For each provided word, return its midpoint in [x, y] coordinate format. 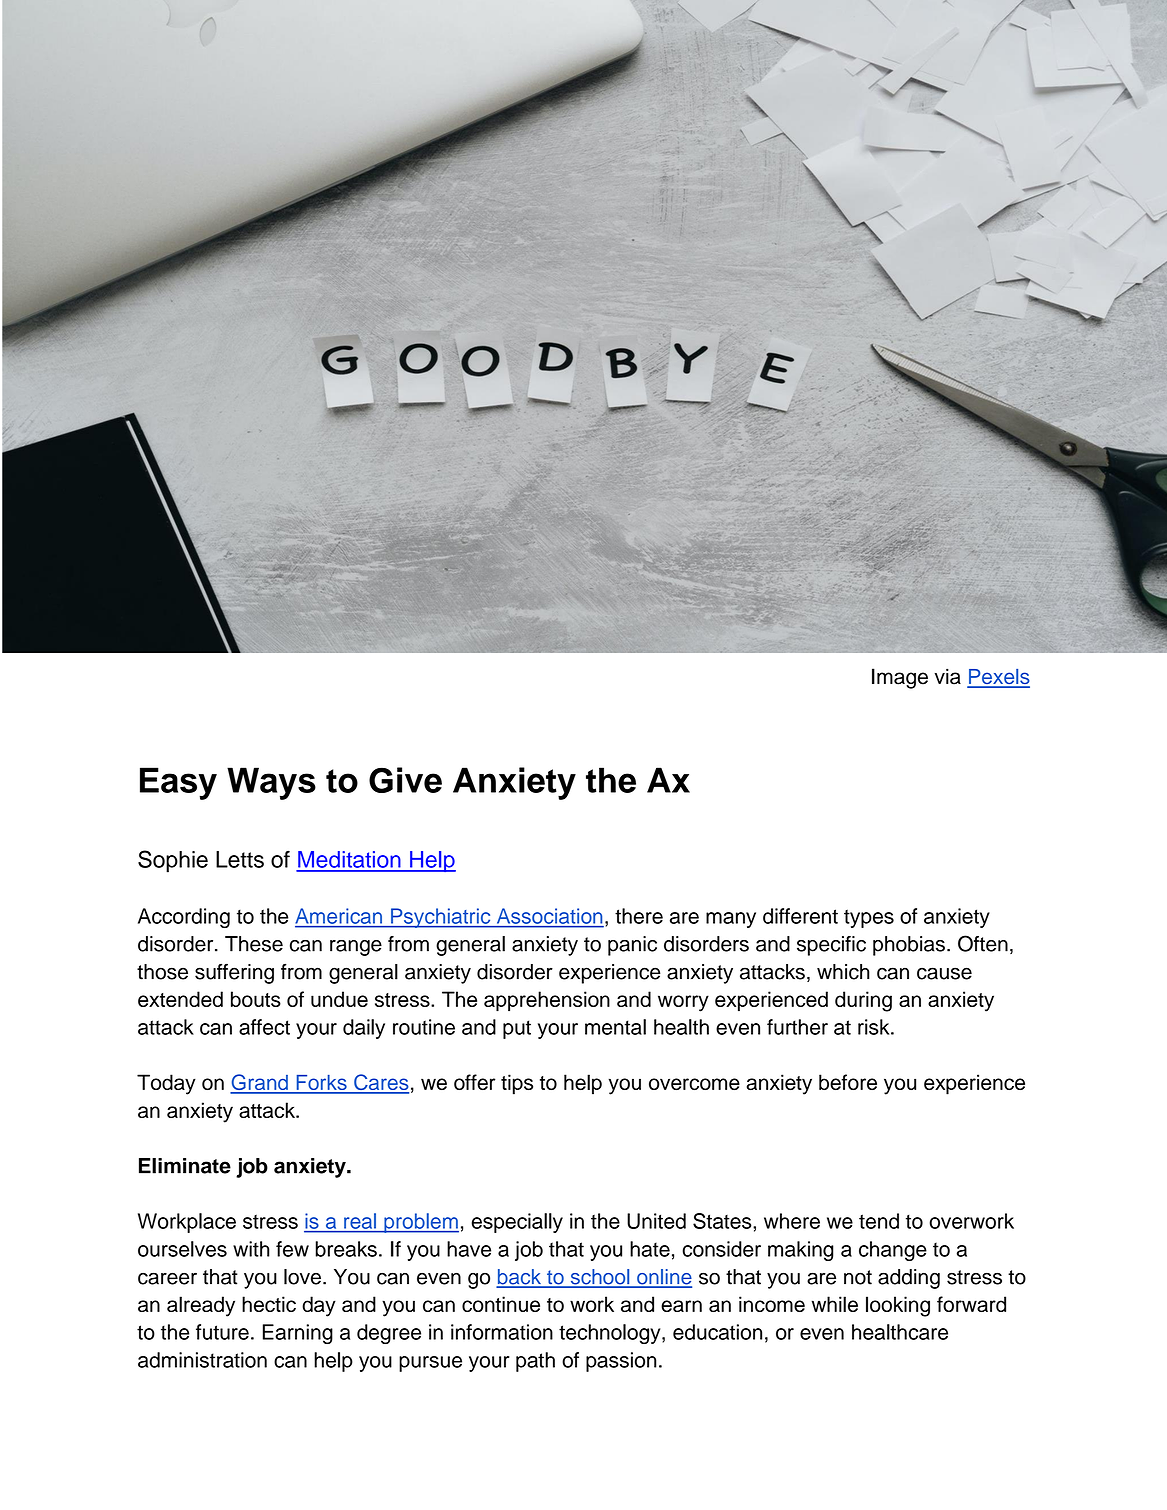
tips [517, 1084]
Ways [271, 783]
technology [611, 1334]
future [222, 1332]
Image [900, 678]
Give [405, 780]
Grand [260, 1083]
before [848, 1082]
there [639, 916]
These [254, 944]
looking [898, 1306]
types [869, 918]
